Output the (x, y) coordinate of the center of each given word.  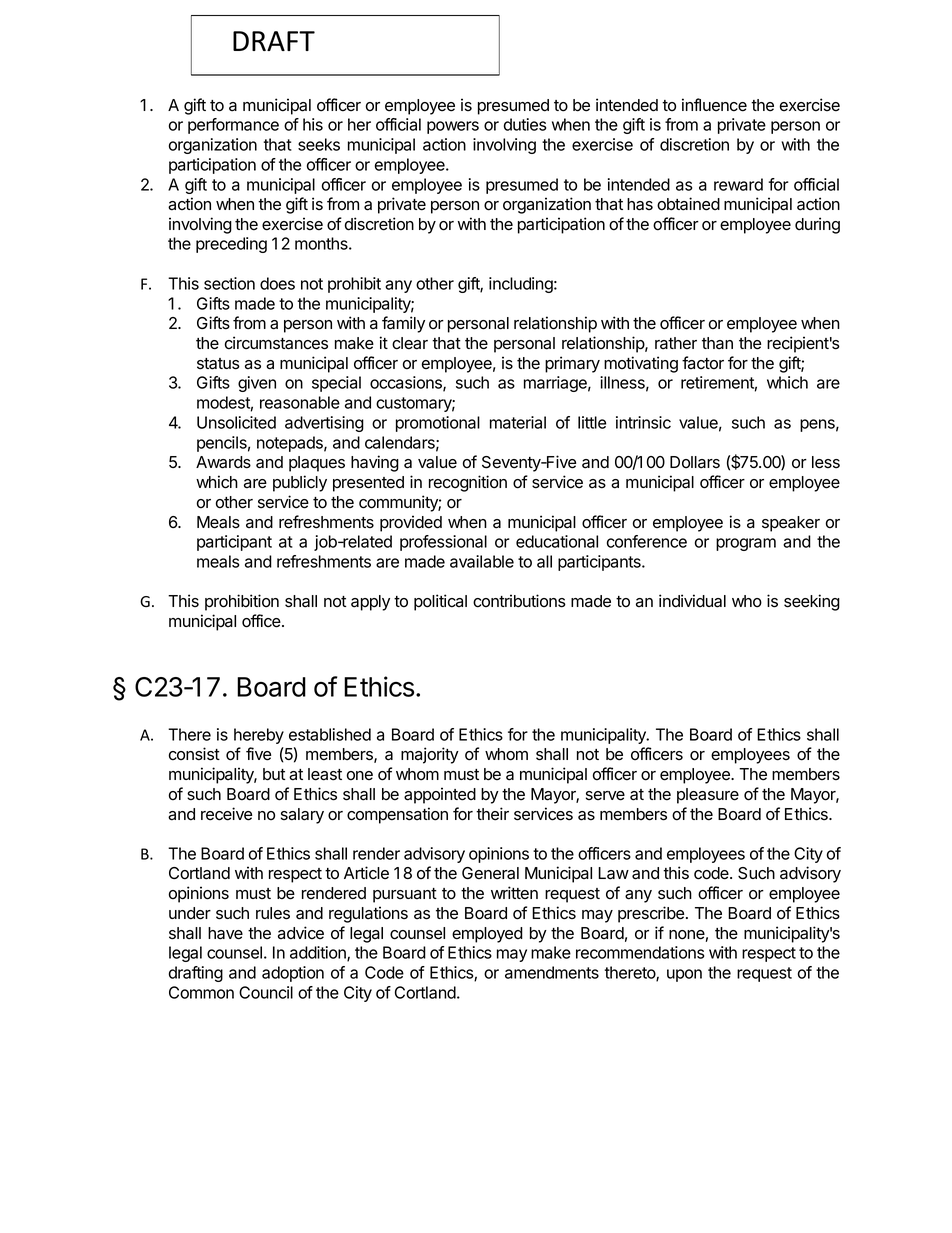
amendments (552, 972)
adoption (293, 974)
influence (714, 105)
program (746, 544)
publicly (300, 483)
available (482, 561)
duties (525, 124)
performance (233, 126)
